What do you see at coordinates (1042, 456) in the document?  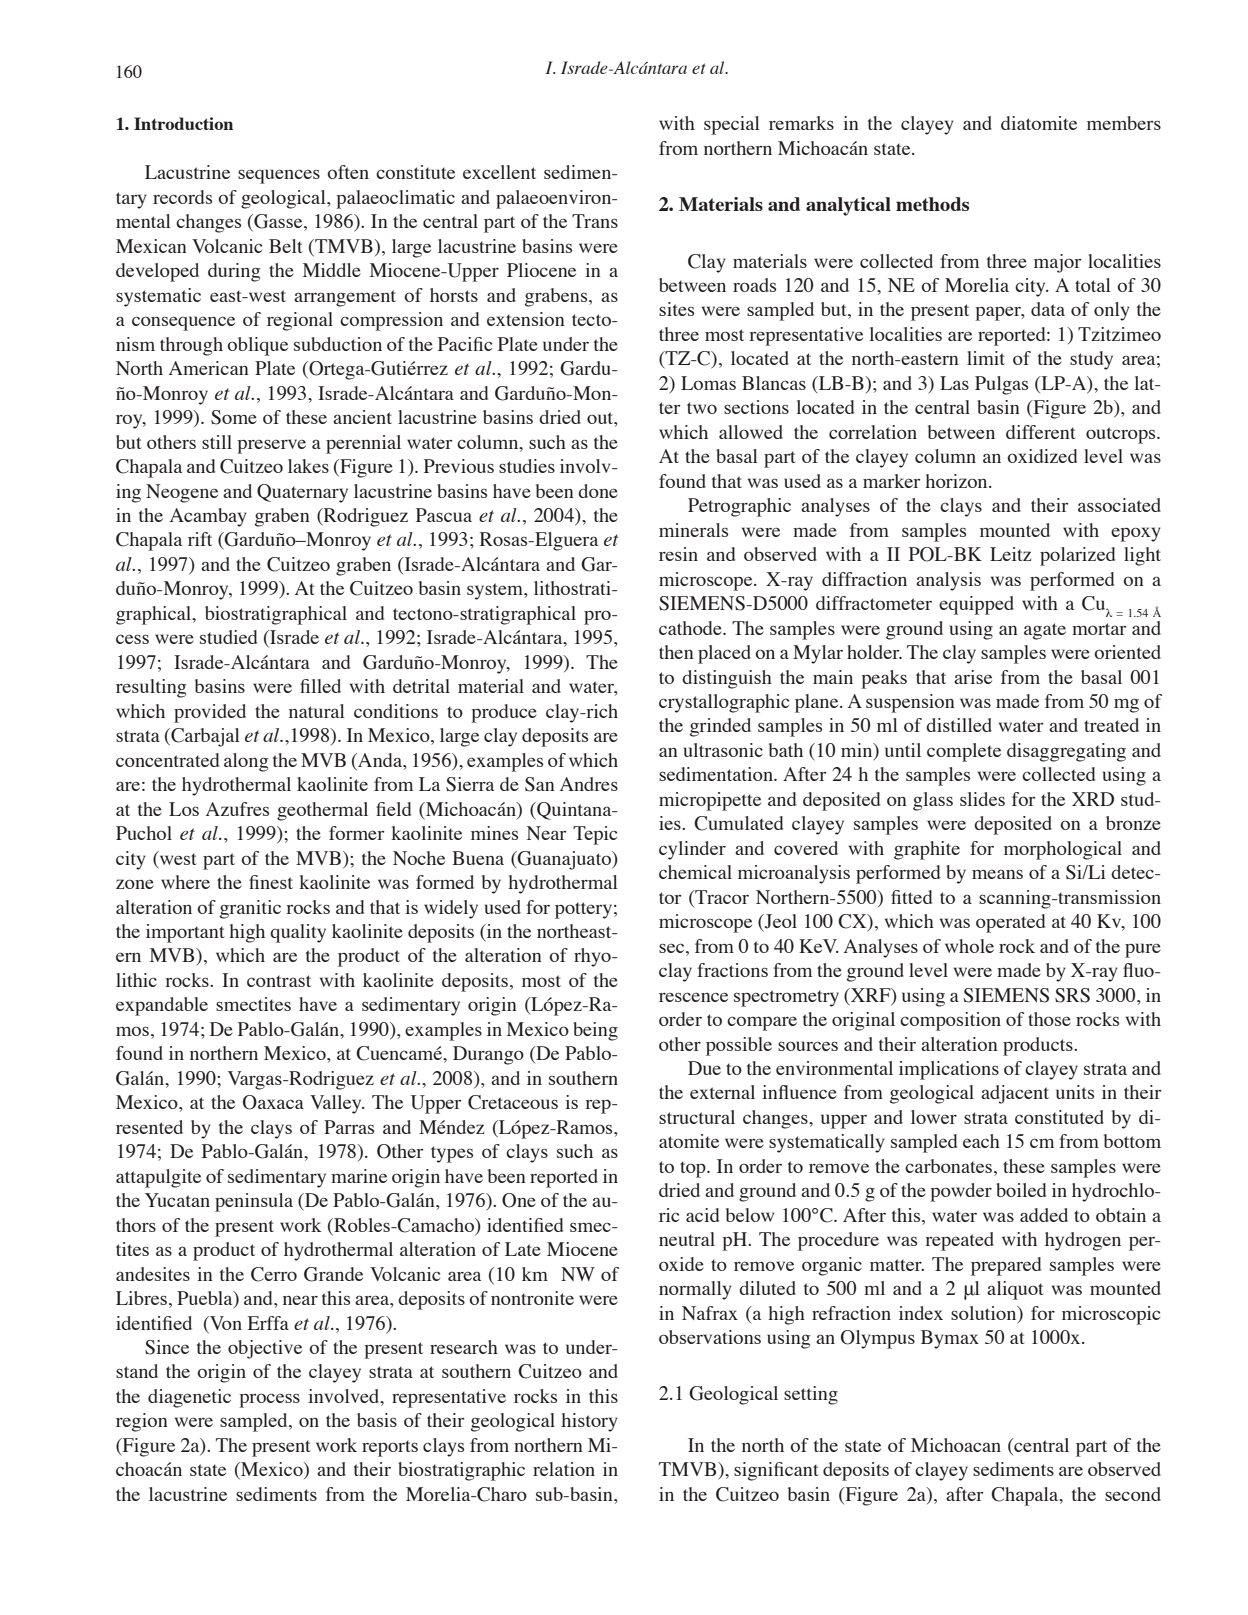 I see `oxidized` at bounding box center [1042, 456].
